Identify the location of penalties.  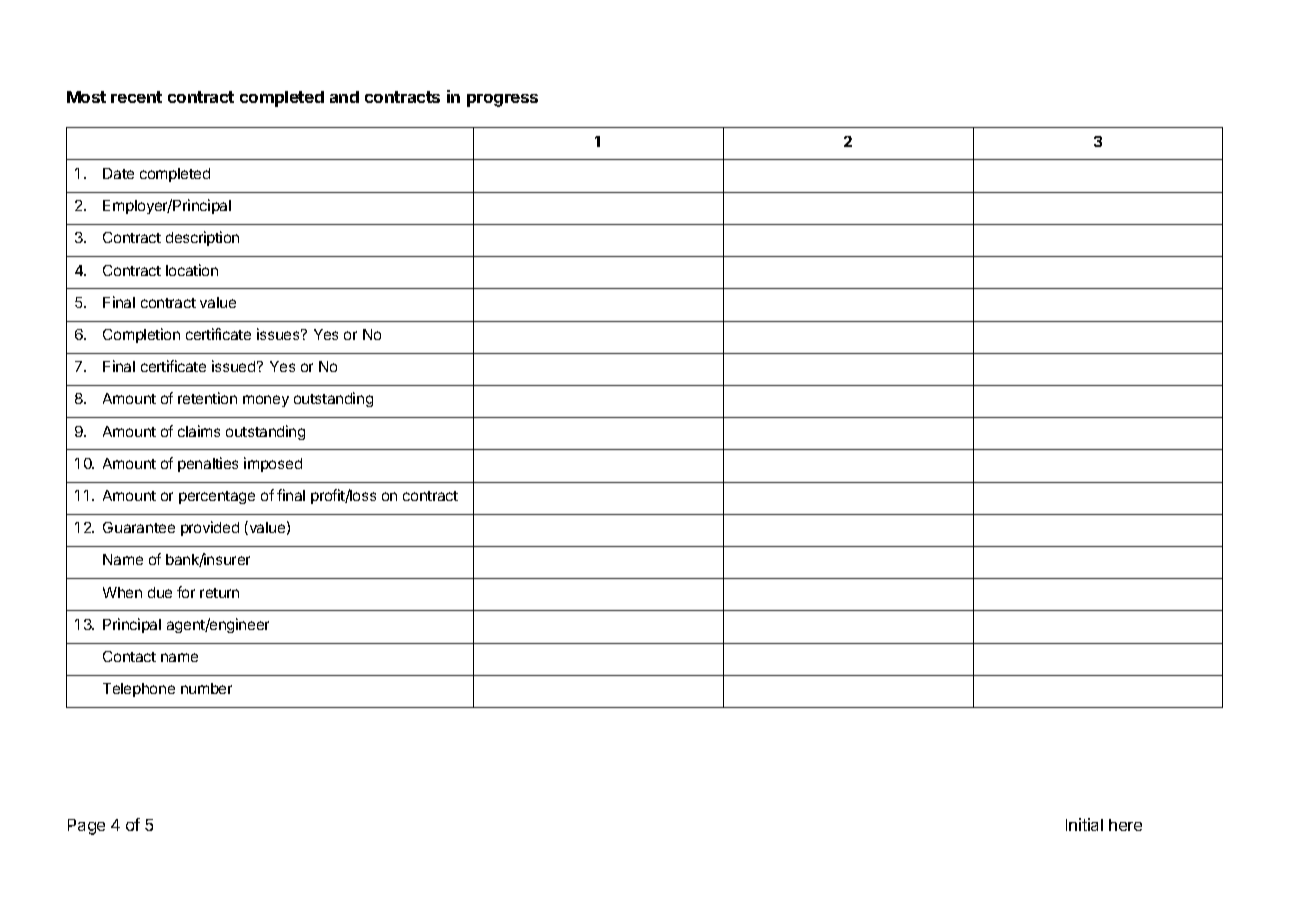
(208, 464).
